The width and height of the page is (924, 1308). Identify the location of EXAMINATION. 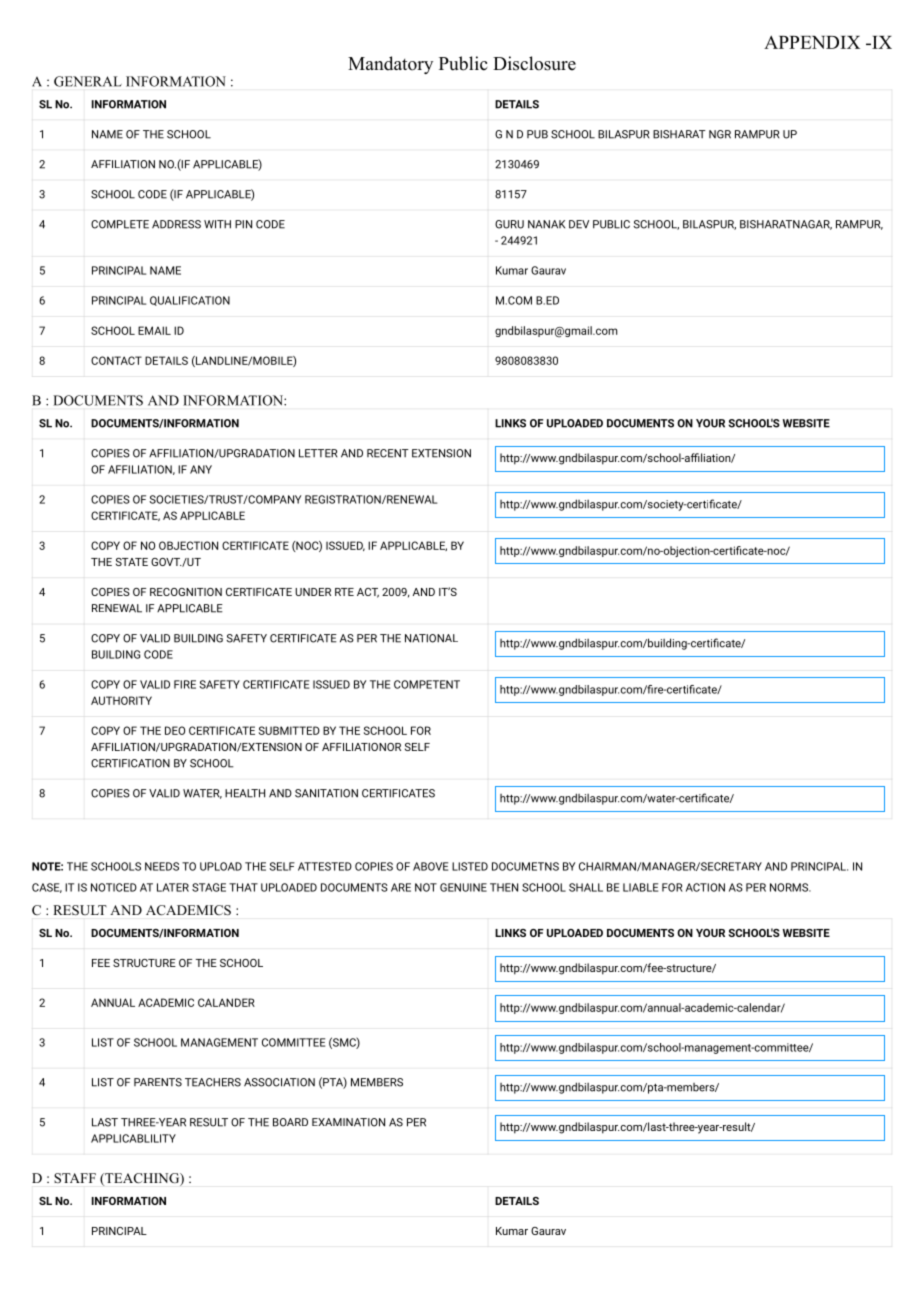
(348, 1122).
